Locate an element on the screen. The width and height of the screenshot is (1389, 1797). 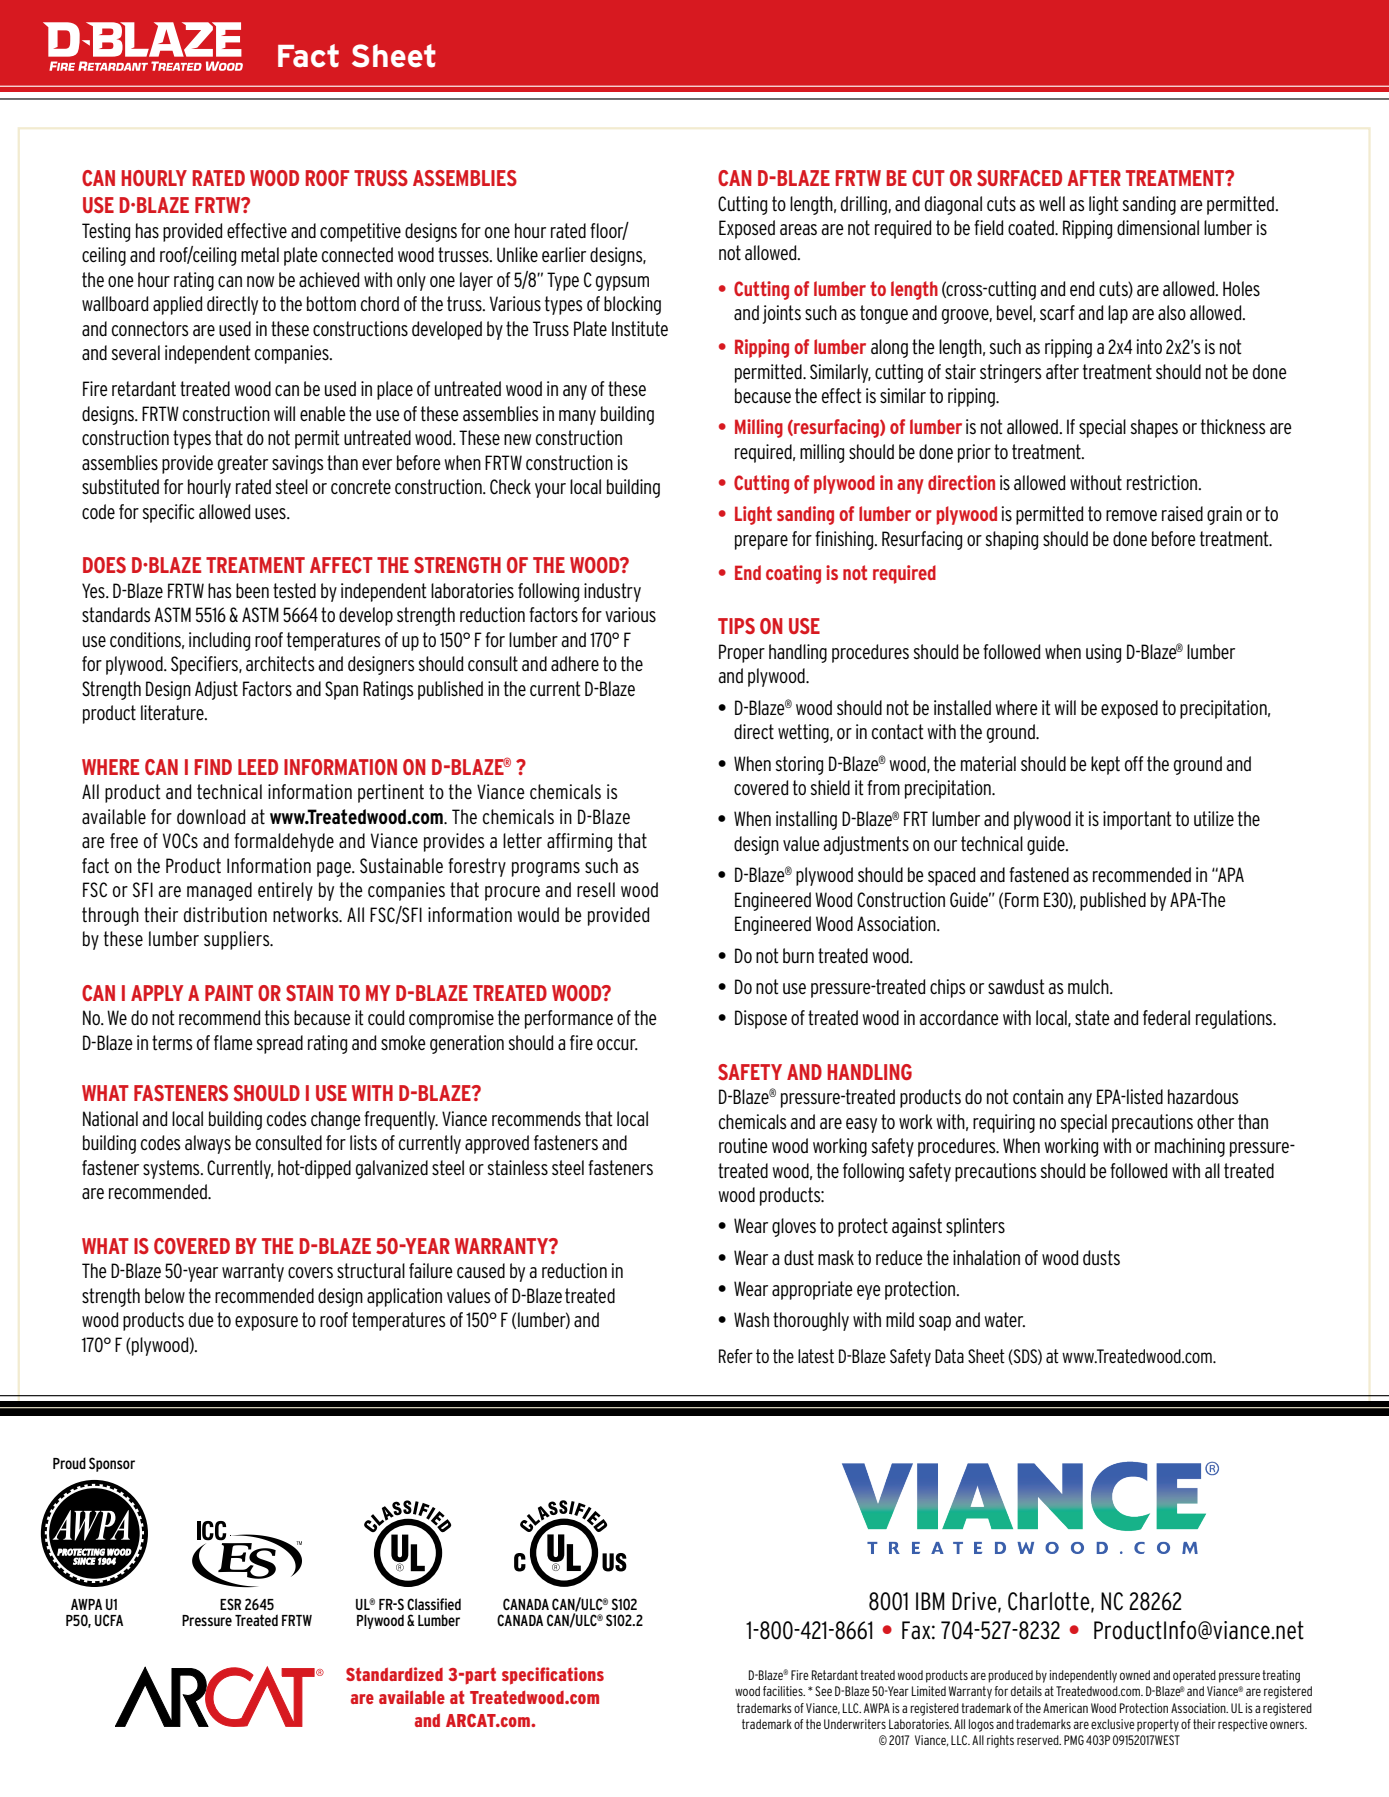
dimensional is located at coordinates (1158, 228).
